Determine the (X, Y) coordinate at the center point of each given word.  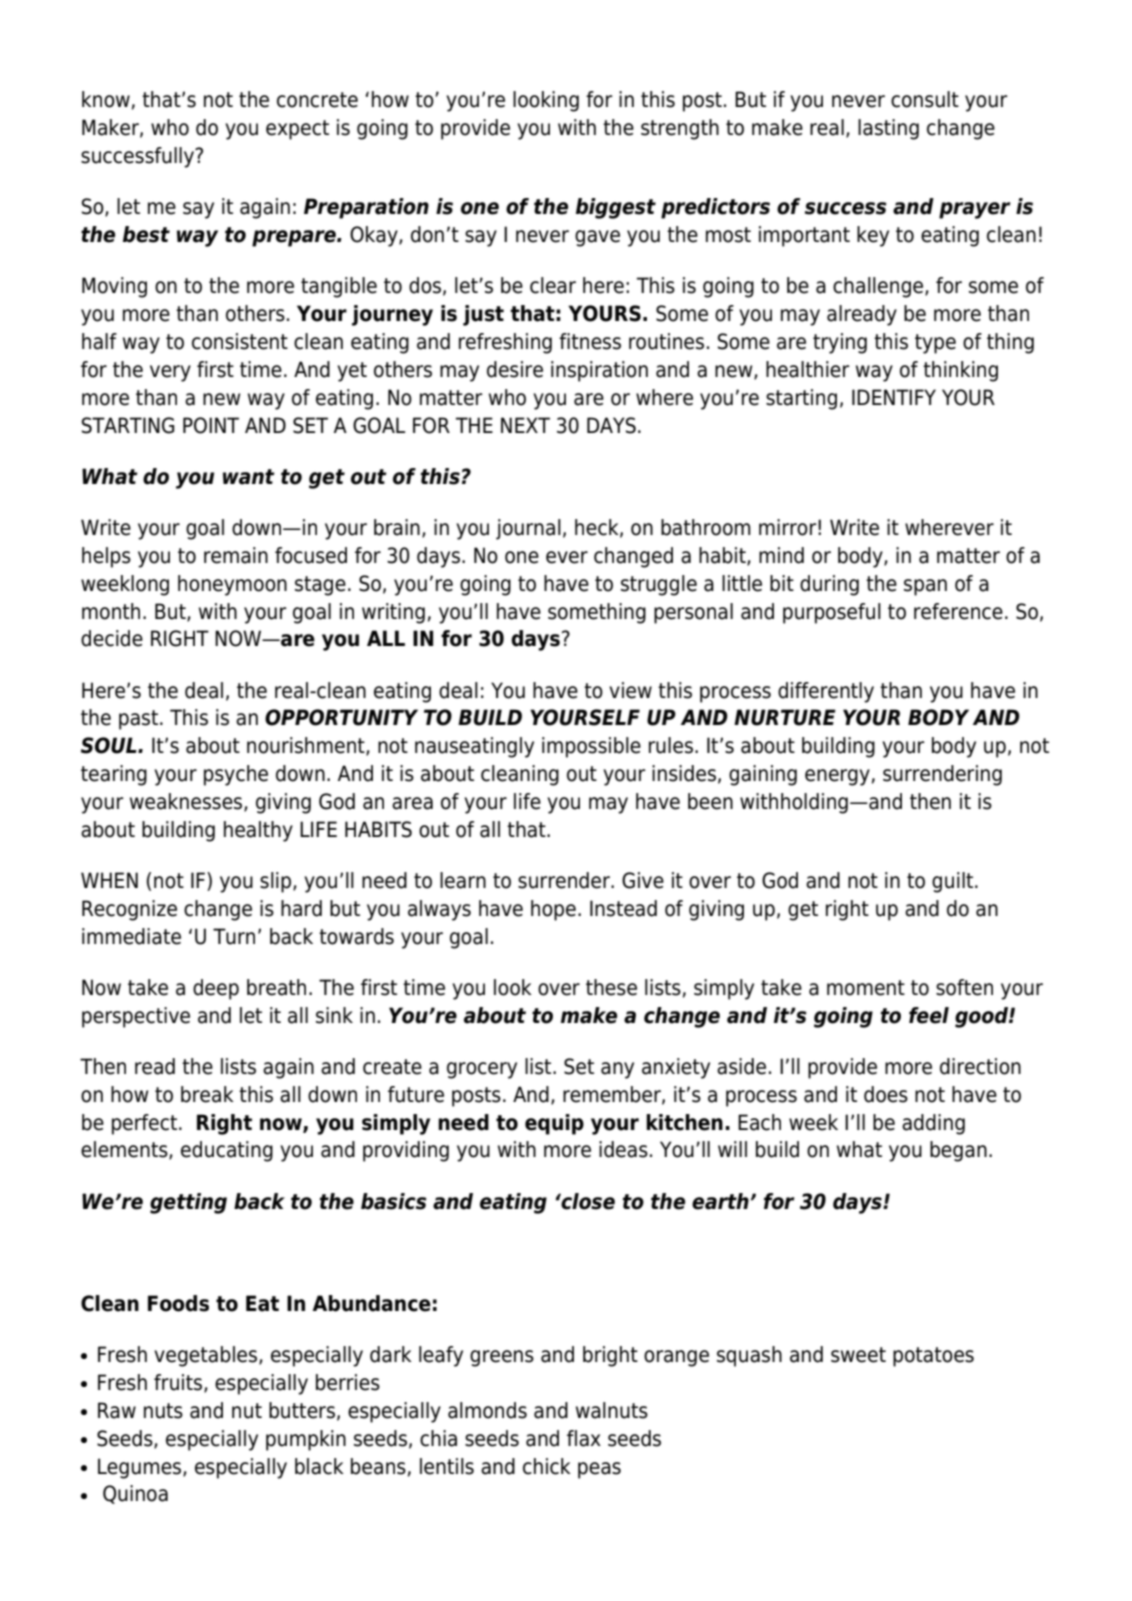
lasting (888, 129)
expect (297, 130)
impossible (591, 747)
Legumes (141, 1468)
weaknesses (187, 802)
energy (837, 777)
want (249, 477)
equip (554, 1124)
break (207, 1094)
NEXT (525, 425)
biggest (616, 208)
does (886, 1094)
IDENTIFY (894, 397)
